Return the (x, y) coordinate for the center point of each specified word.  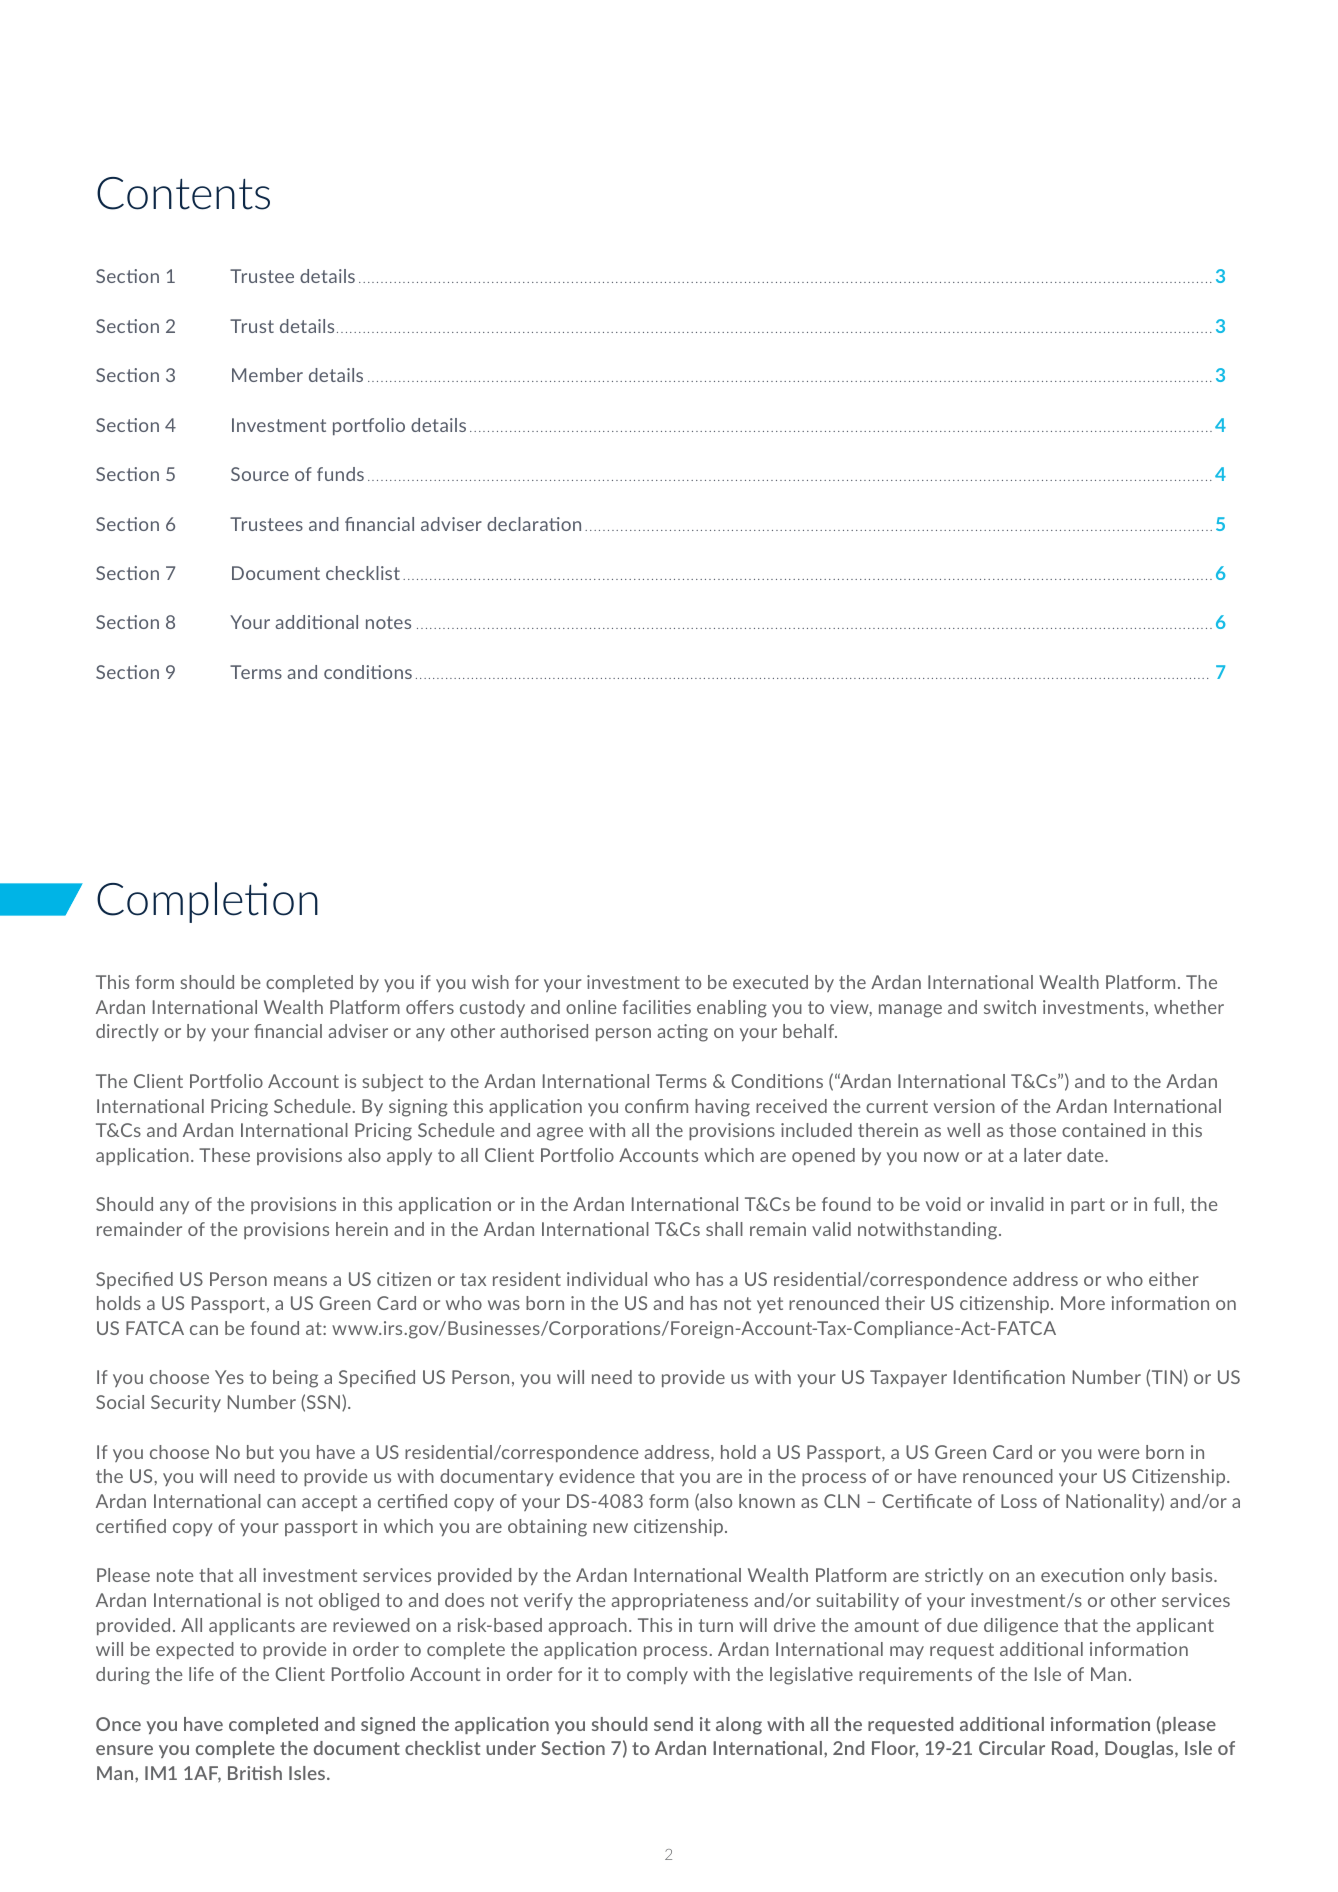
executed (770, 982)
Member (267, 375)
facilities (657, 1007)
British (255, 1773)
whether (1189, 1007)
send (673, 1724)
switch (1010, 1007)
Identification (1009, 1377)
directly (127, 1032)
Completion (207, 902)
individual (607, 1279)
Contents (183, 193)
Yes (229, 1377)
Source (260, 474)
